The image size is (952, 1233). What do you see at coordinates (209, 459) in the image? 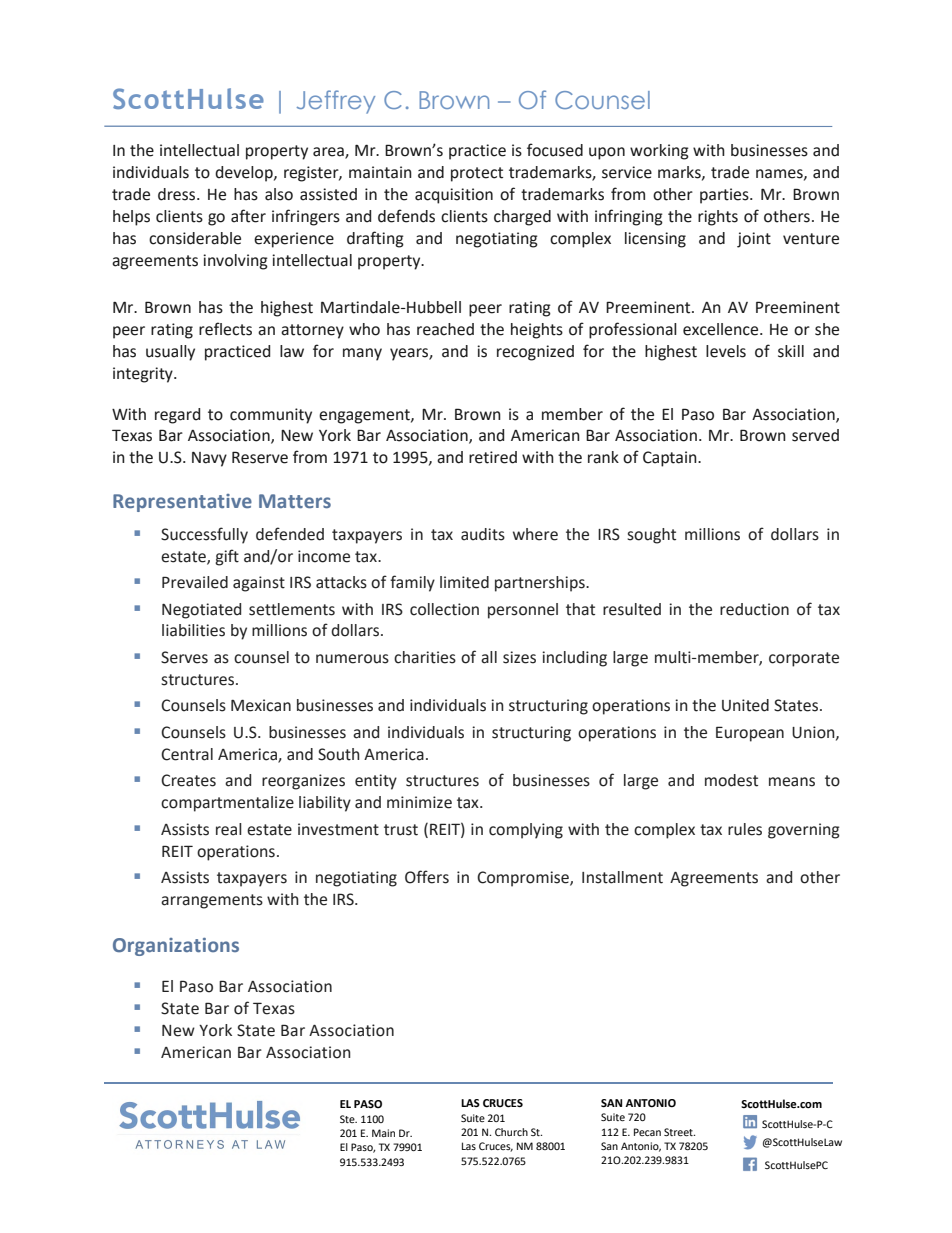
I see `Navy` at bounding box center [209, 459].
